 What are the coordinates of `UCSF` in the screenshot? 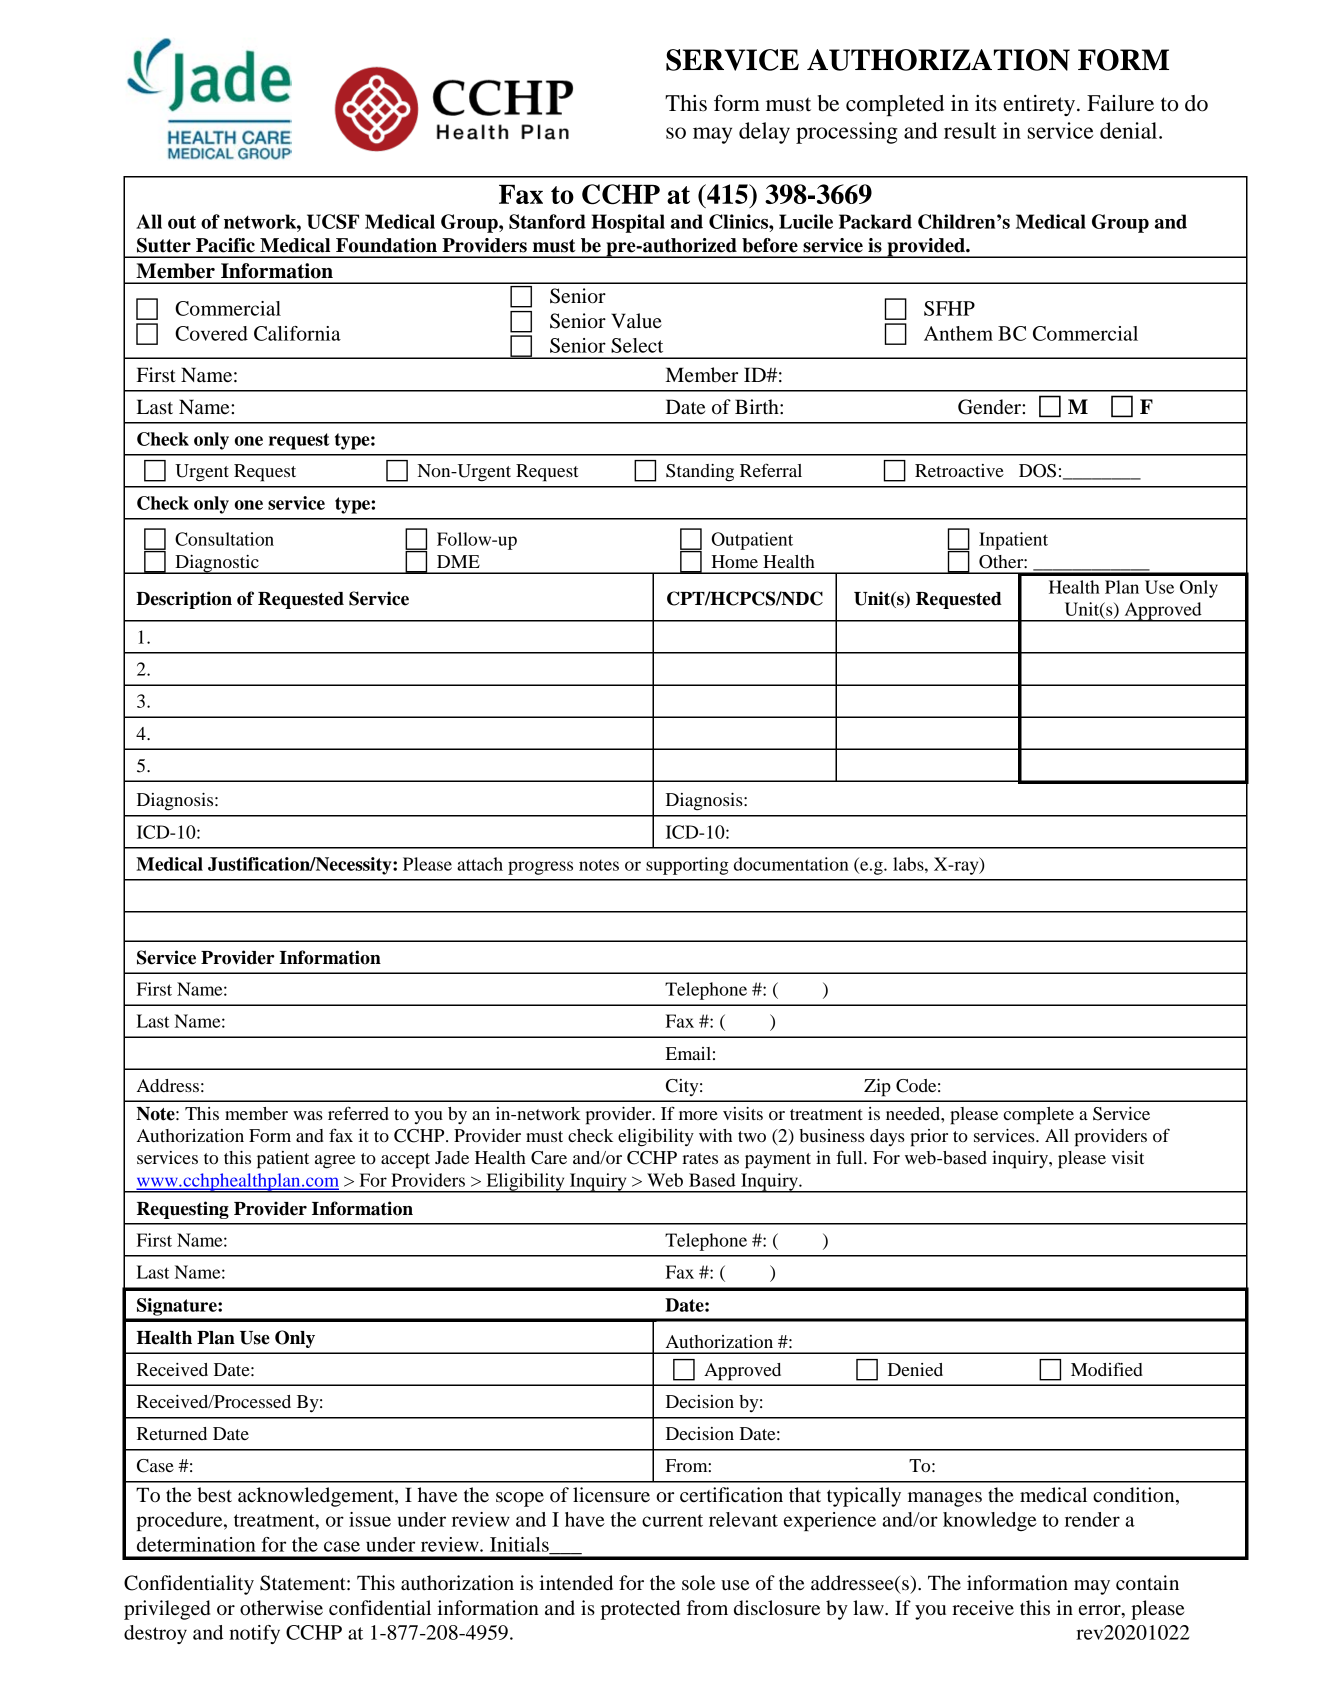 It's located at (333, 221).
